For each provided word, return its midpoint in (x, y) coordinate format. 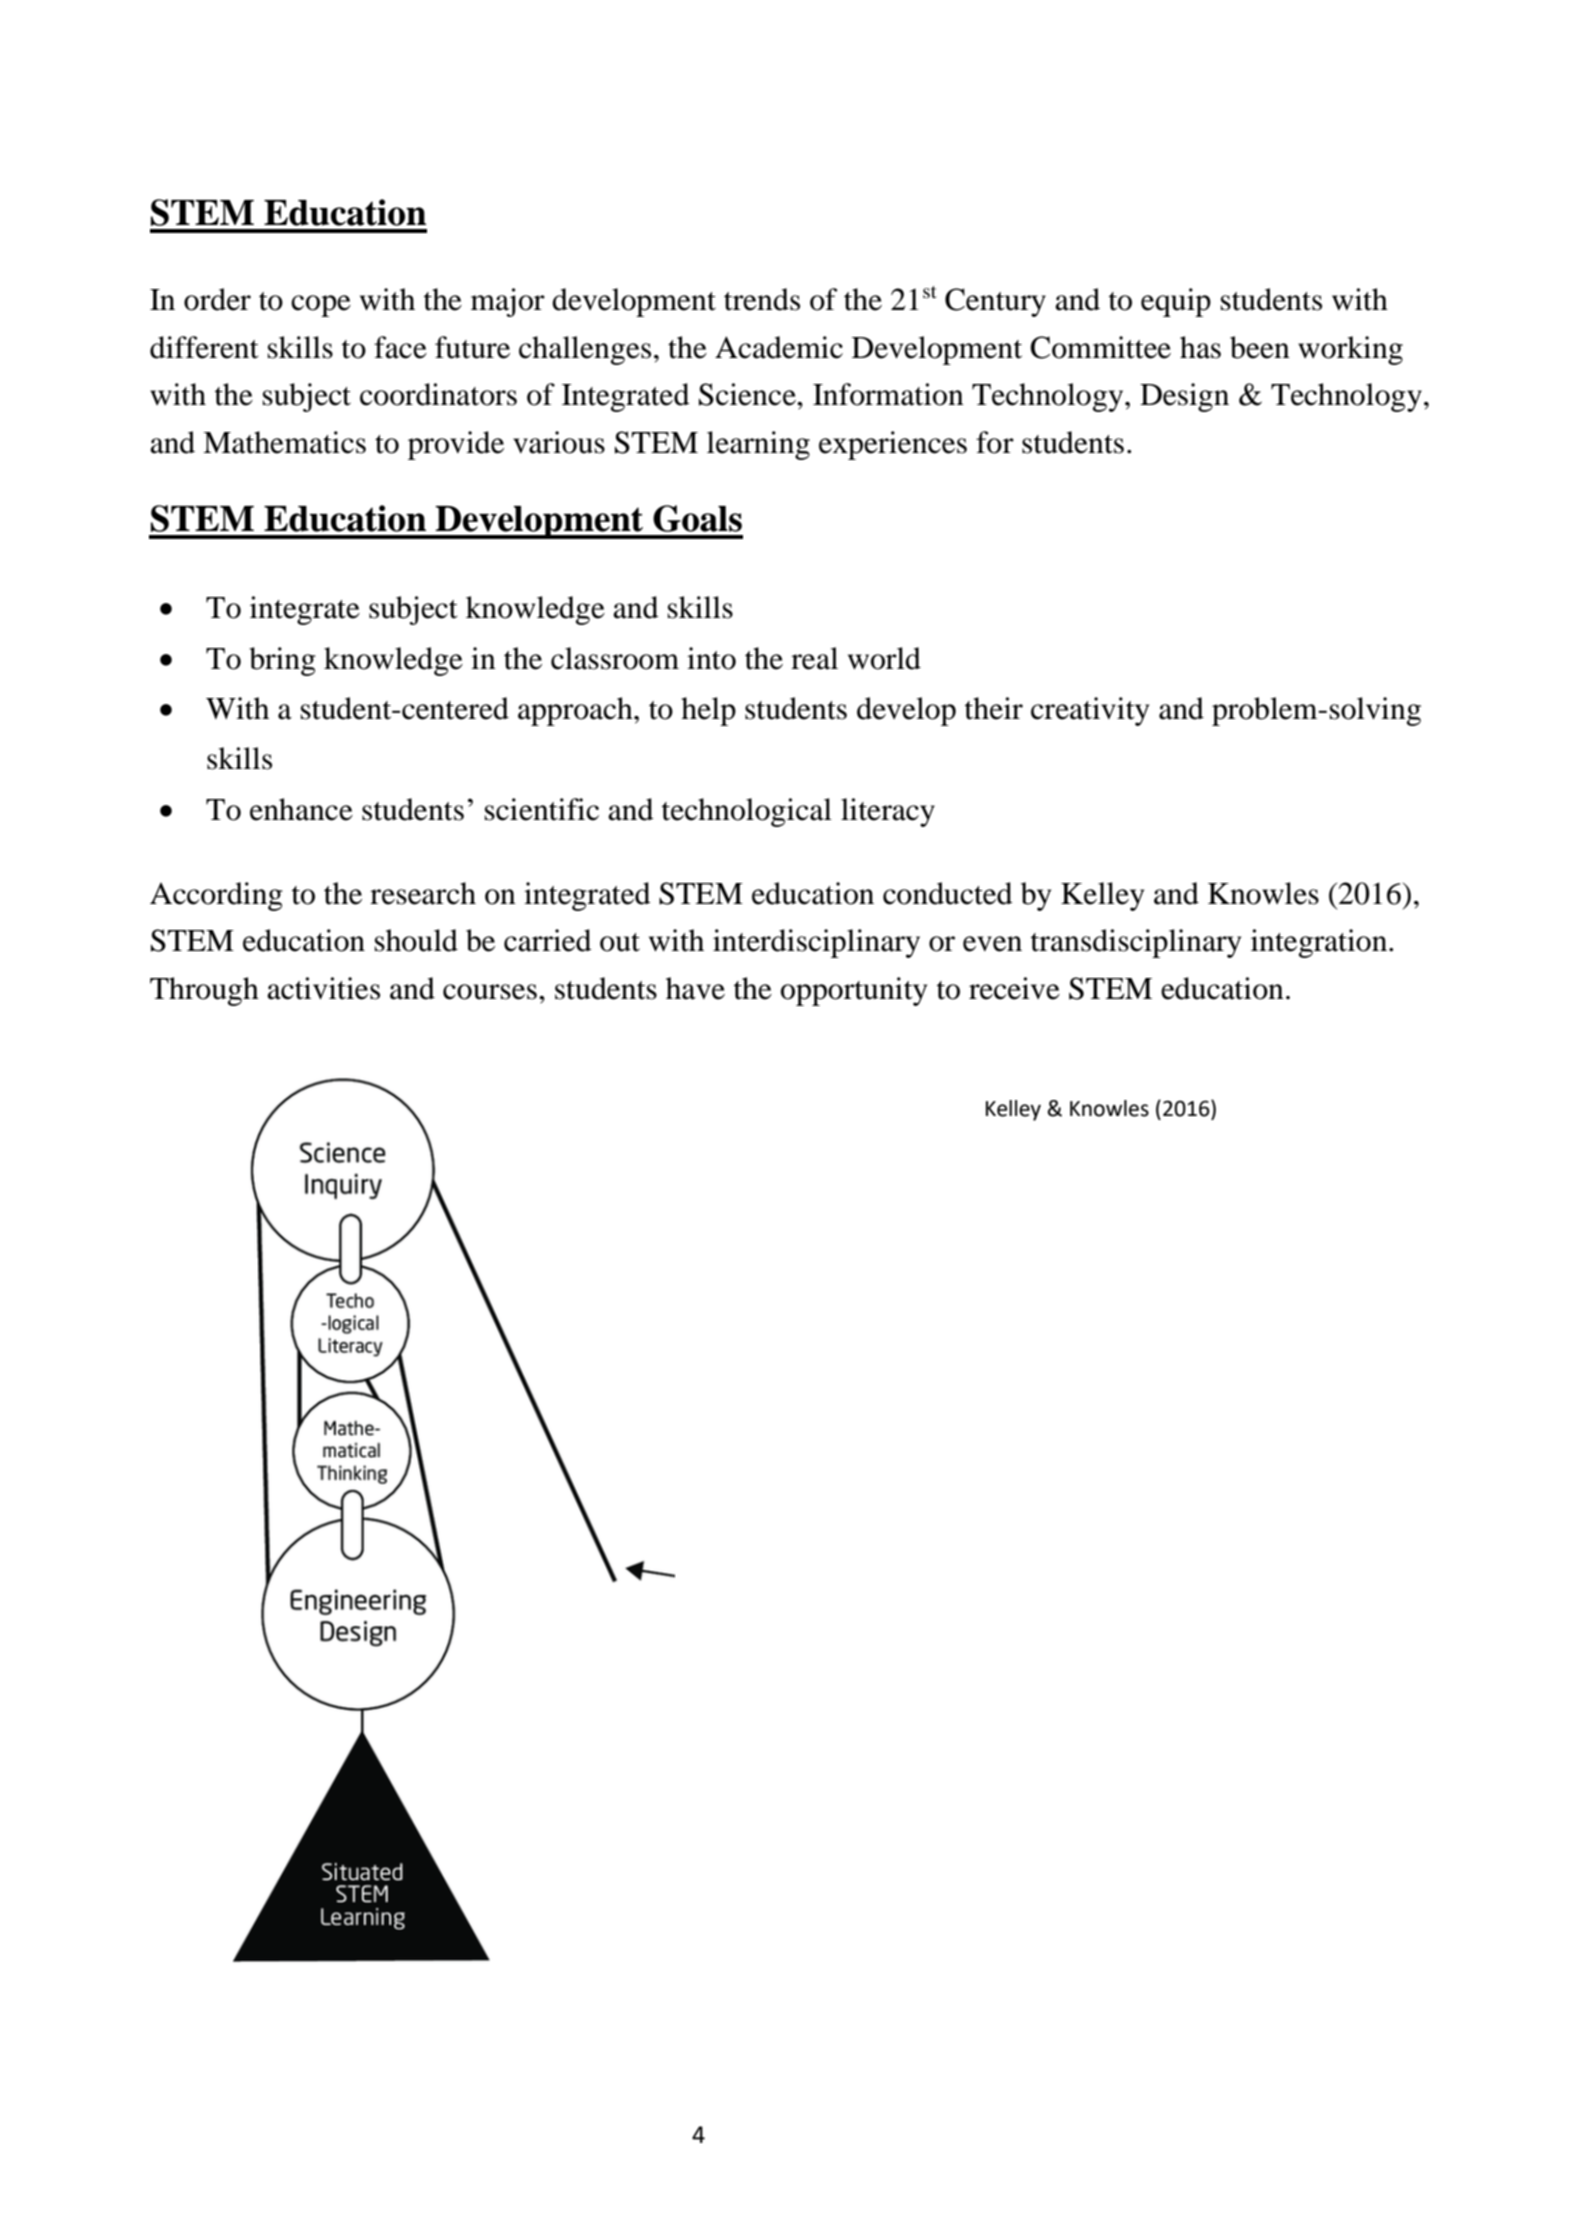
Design (1184, 397)
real (814, 658)
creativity (1090, 711)
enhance (301, 809)
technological (747, 812)
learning (758, 445)
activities (323, 988)
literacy (888, 812)
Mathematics (284, 442)
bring (282, 661)
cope (321, 306)
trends (762, 299)
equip (1176, 302)
